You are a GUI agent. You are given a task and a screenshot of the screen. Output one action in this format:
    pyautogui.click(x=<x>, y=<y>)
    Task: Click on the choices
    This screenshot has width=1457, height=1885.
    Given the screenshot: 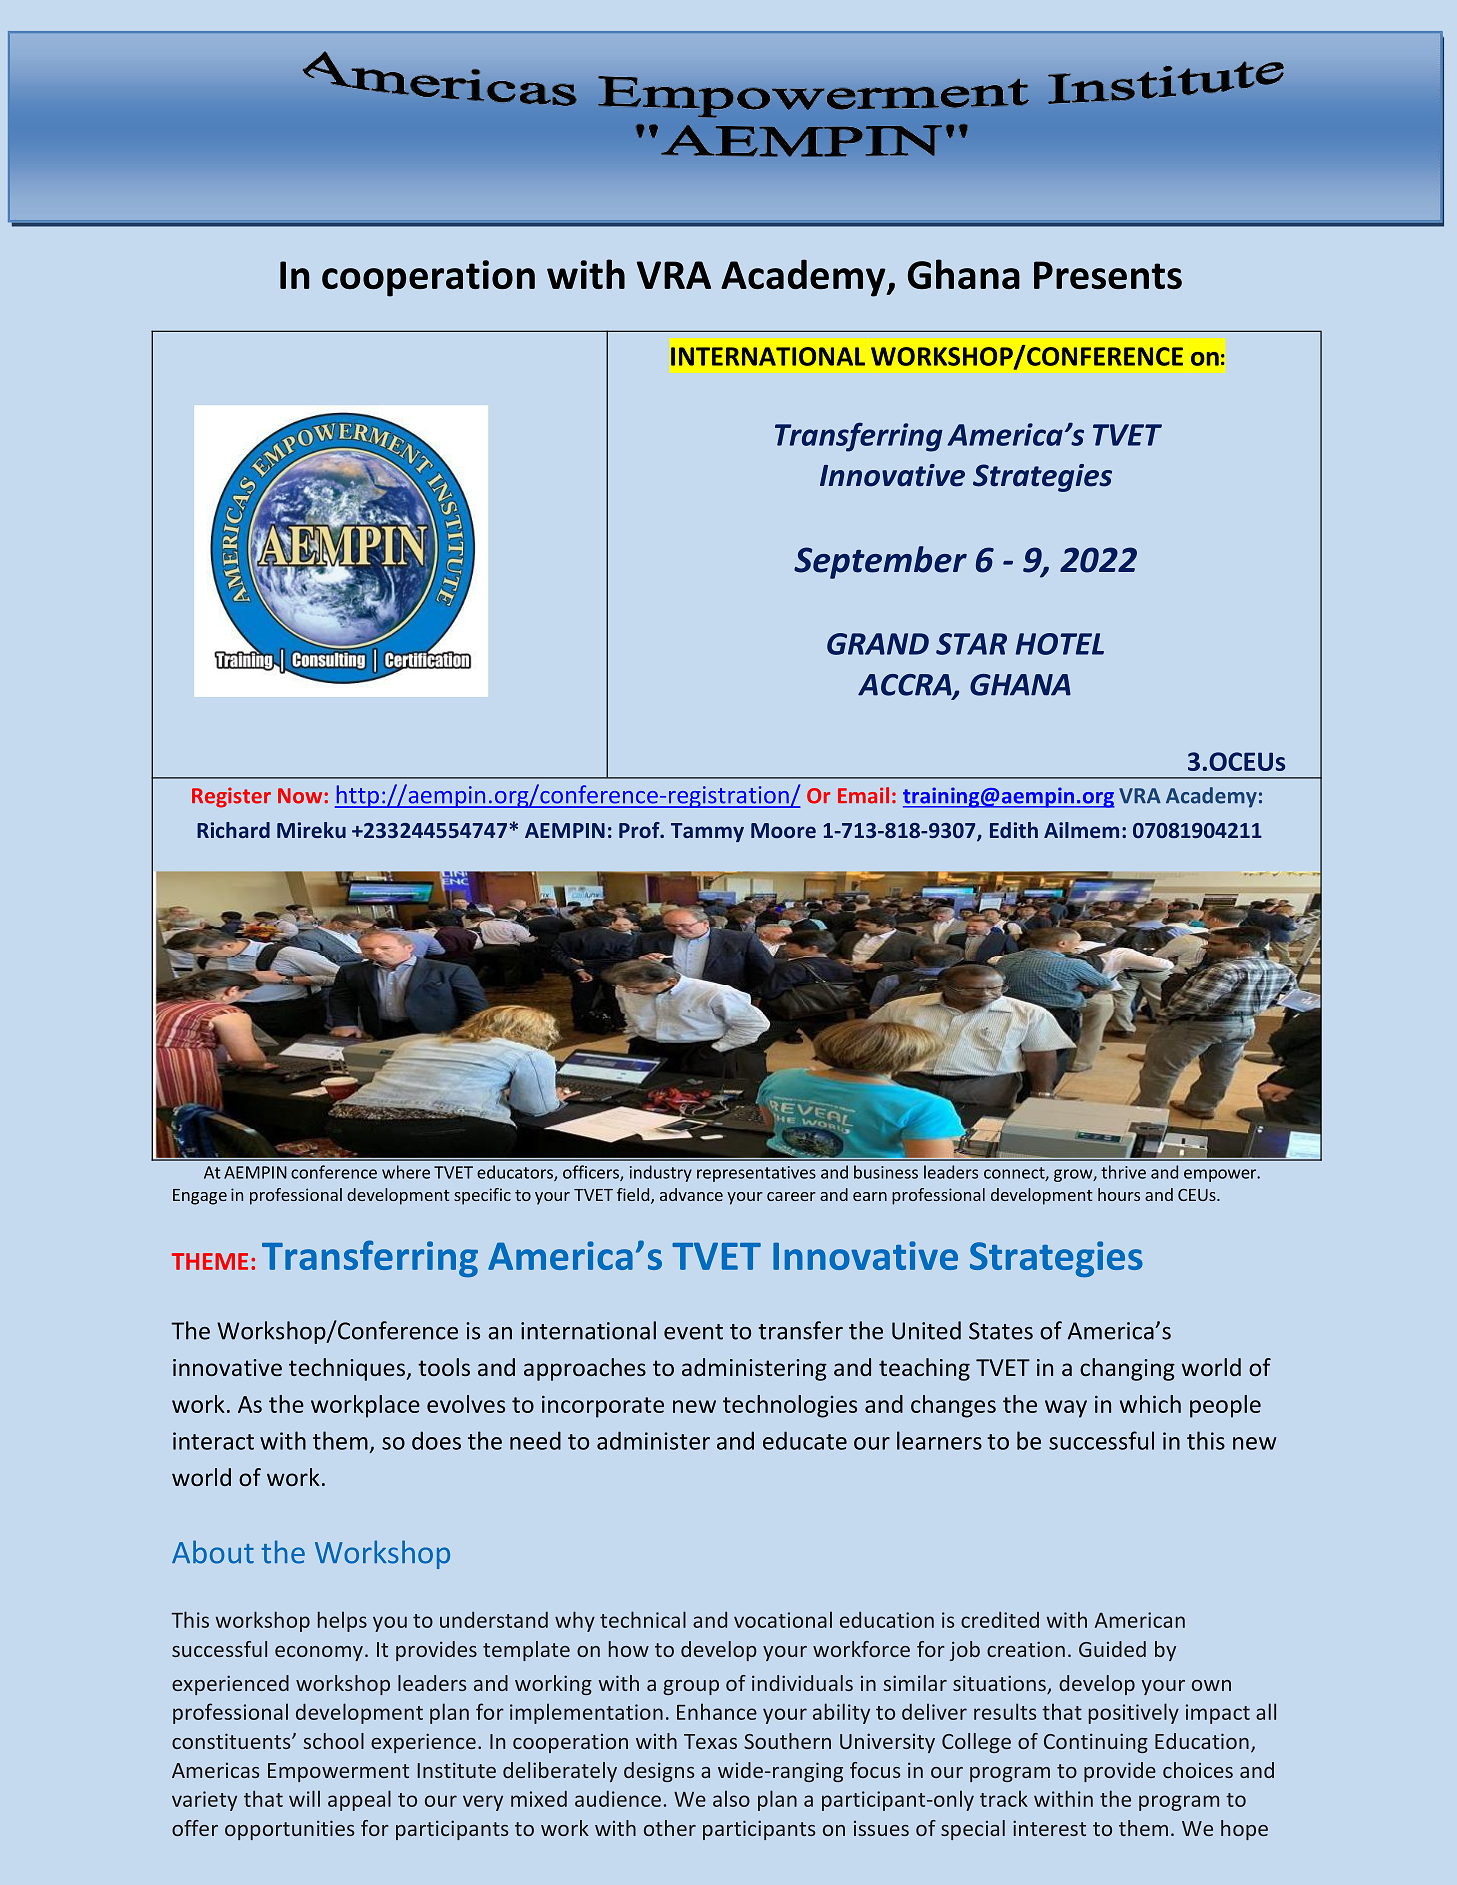 What is the action you would take?
    pyautogui.click(x=1198, y=1770)
